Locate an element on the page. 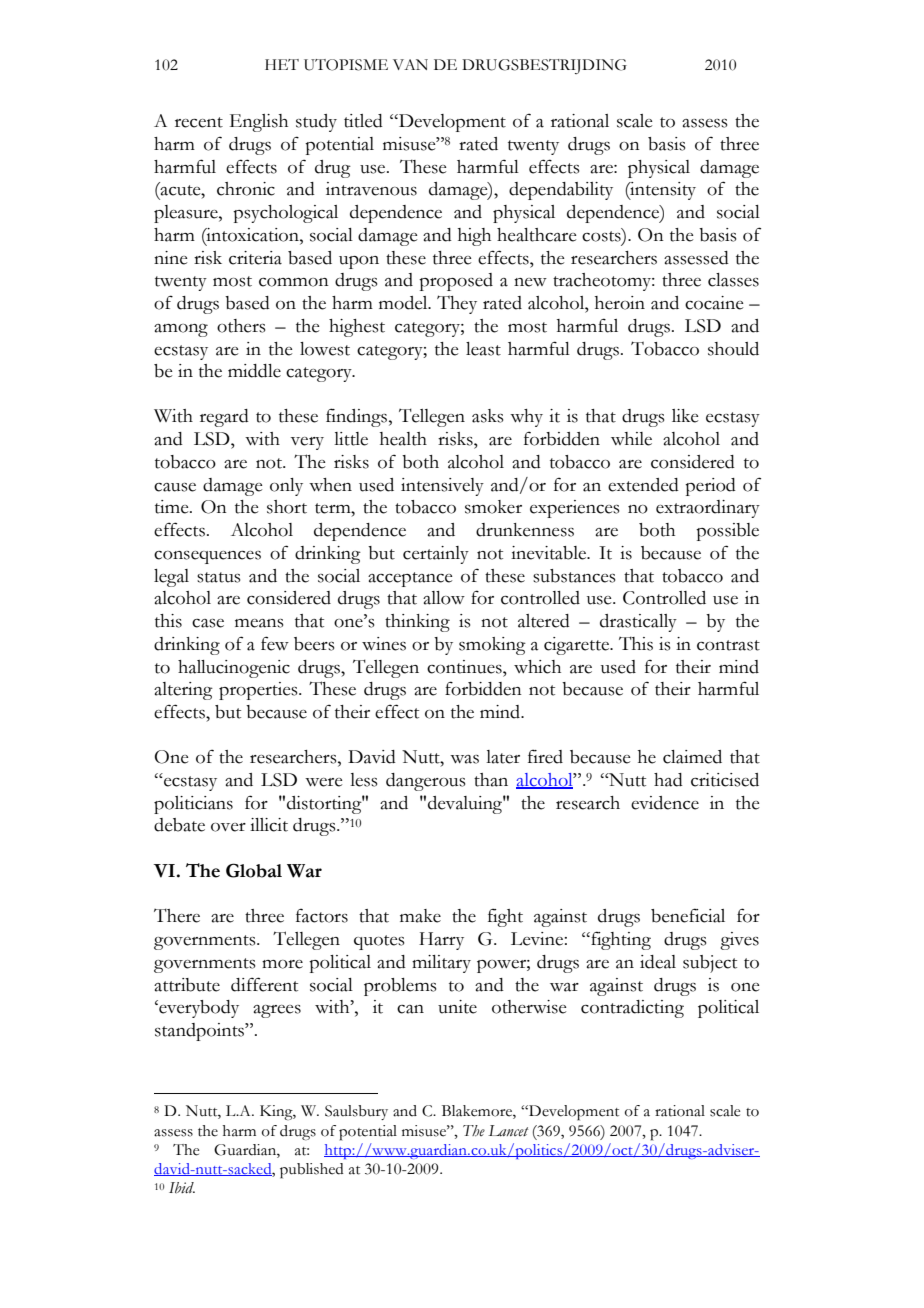  like is located at coordinates (685, 416).
